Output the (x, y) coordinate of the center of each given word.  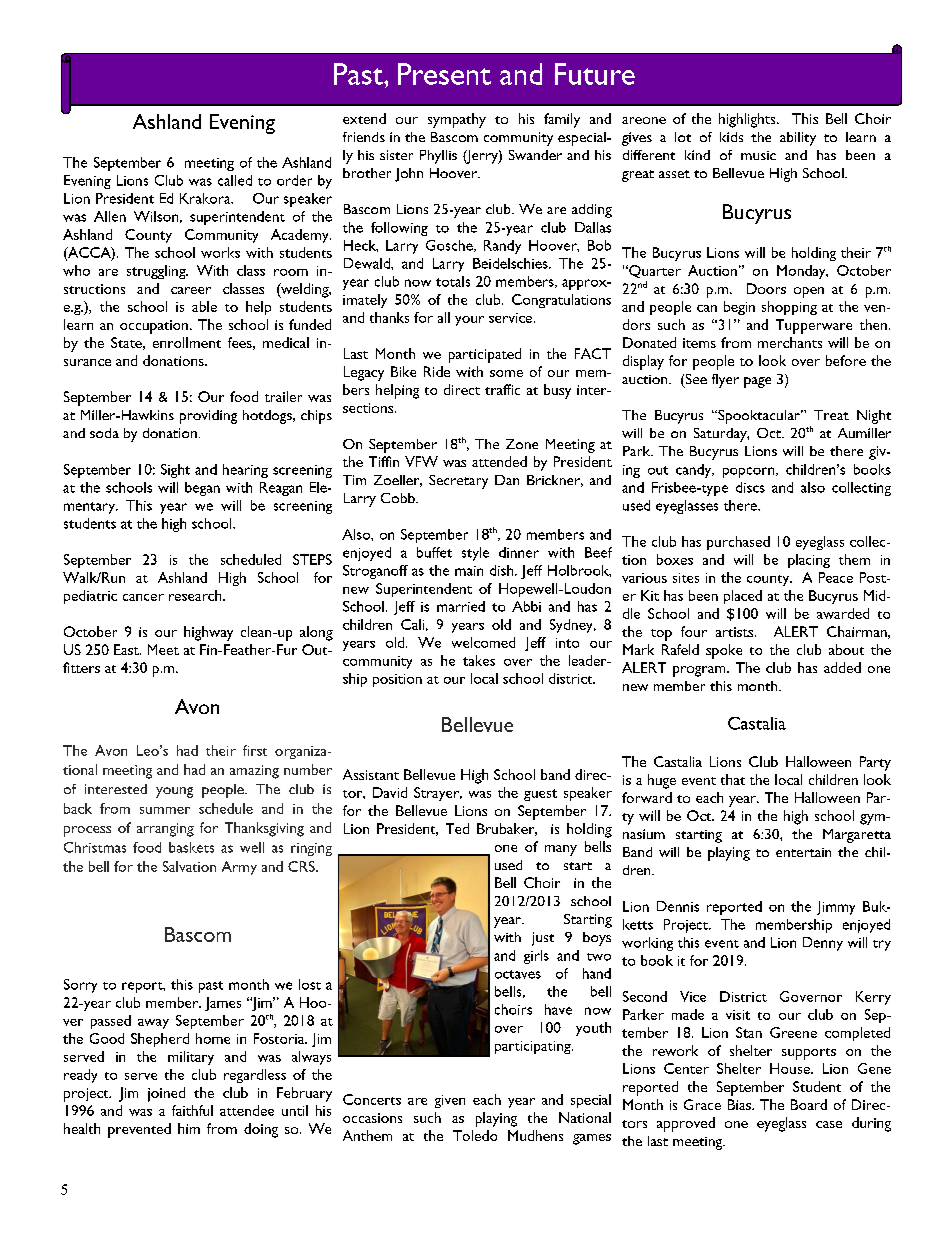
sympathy (457, 120)
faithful (192, 1110)
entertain (803, 852)
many (561, 850)
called (235, 180)
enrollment (187, 342)
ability (798, 139)
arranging (165, 830)
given (450, 1101)
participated (485, 355)
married (461, 606)
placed (743, 597)
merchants (790, 342)
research (196, 595)
